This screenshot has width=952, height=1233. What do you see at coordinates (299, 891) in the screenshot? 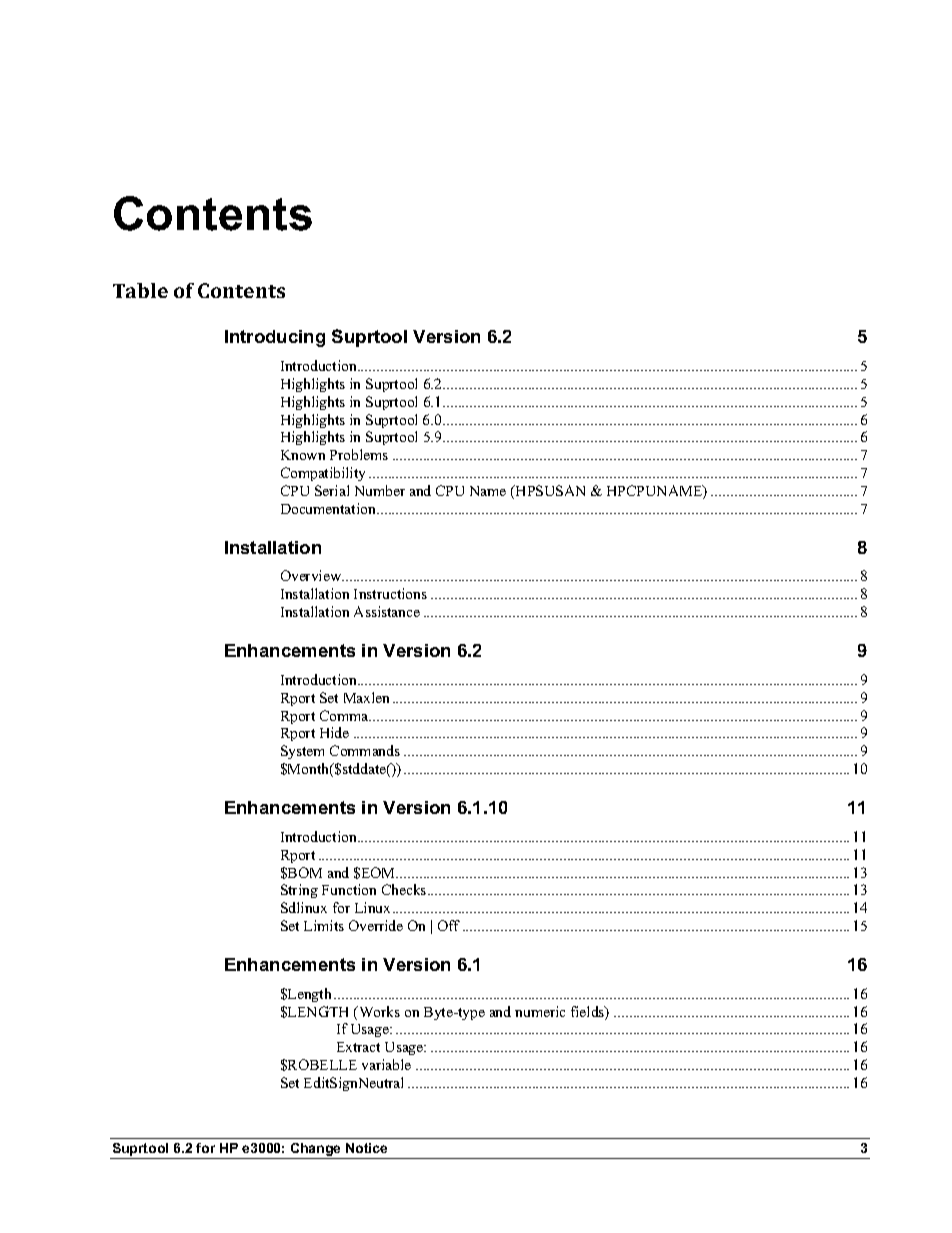
I see `String` at bounding box center [299, 891].
